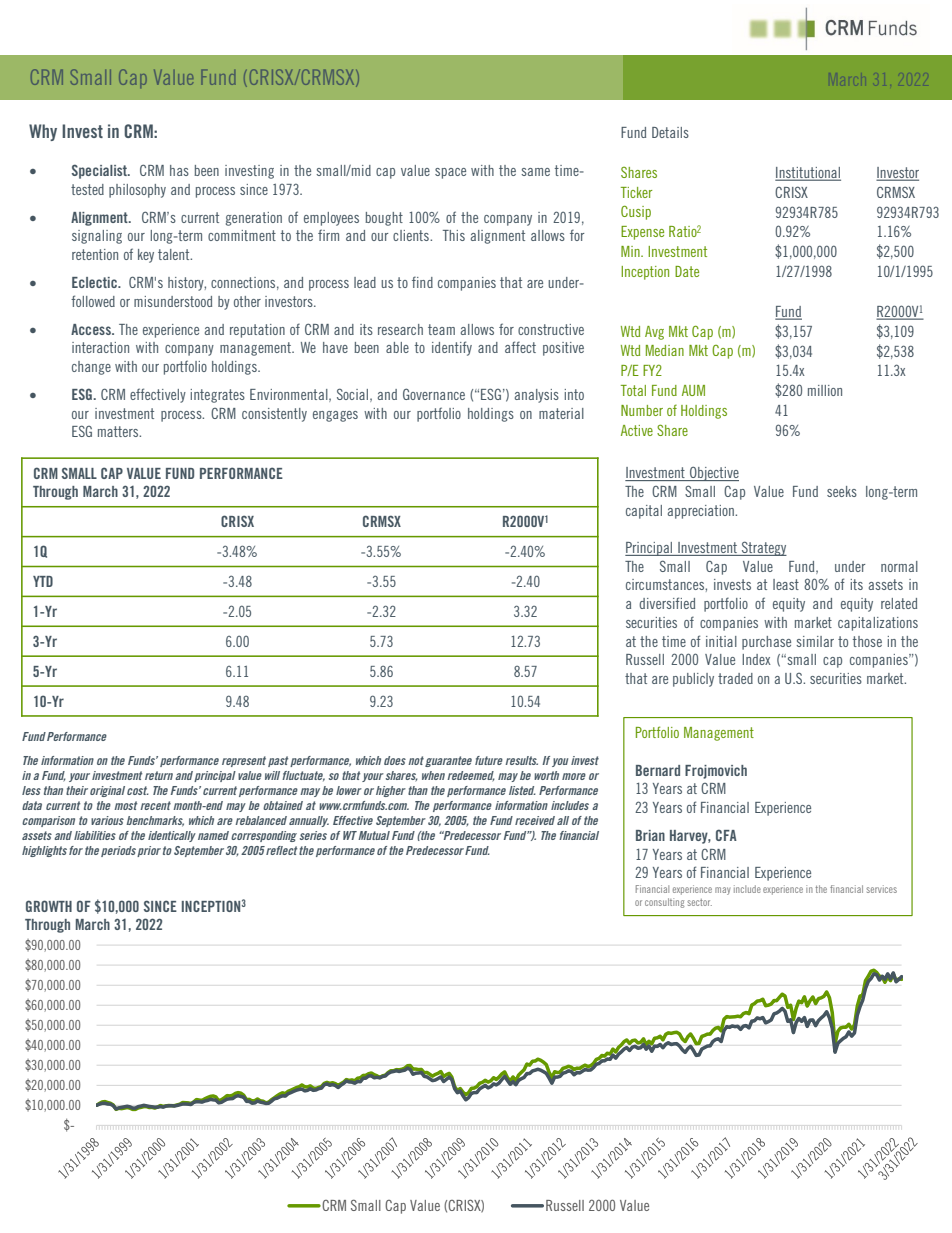 The width and height of the document is (952, 1233). What do you see at coordinates (489, 760) in the document?
I see `future` at bounding box center [489, 760].
